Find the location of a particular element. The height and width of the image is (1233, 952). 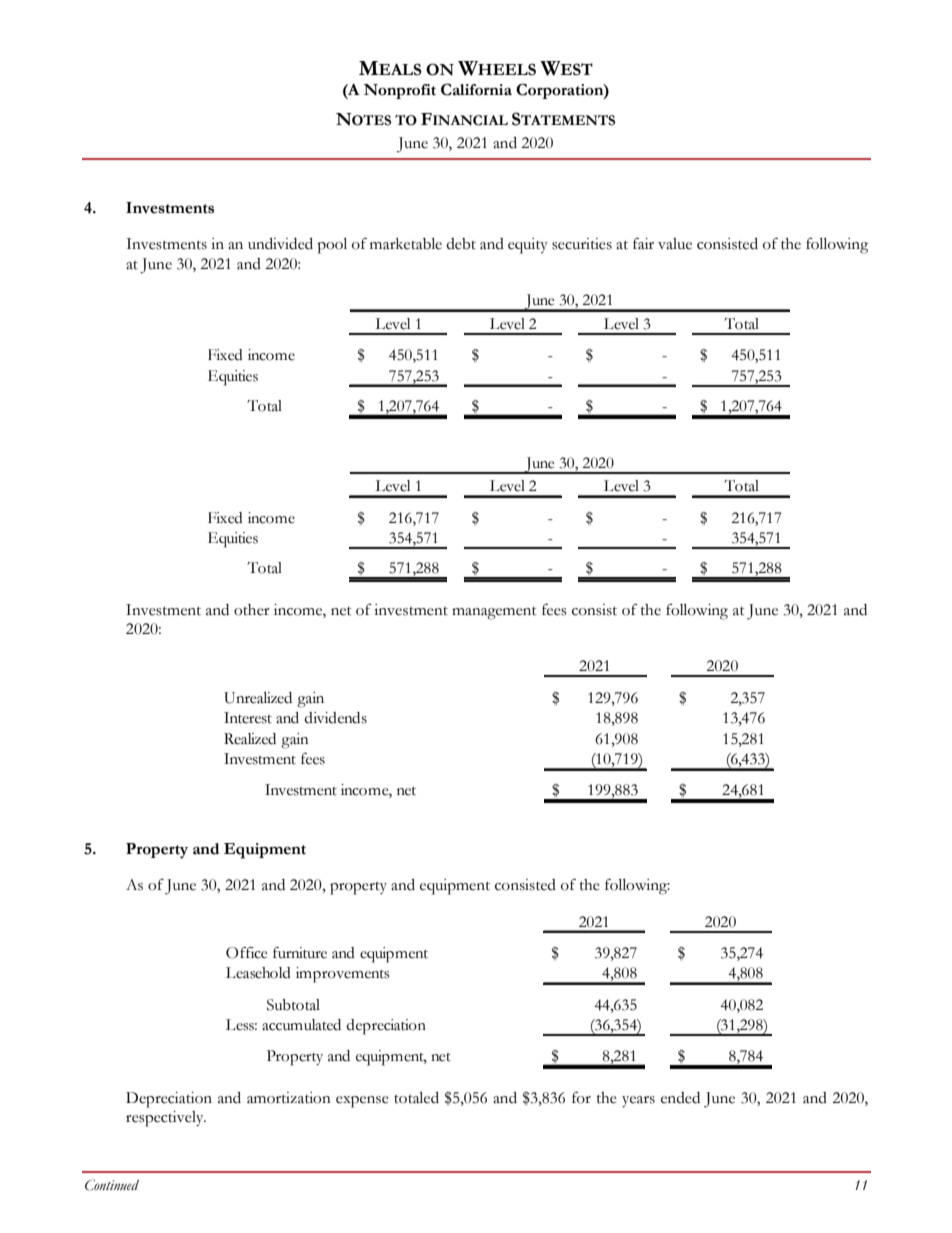

Office is located at coordinates (247, 953).
